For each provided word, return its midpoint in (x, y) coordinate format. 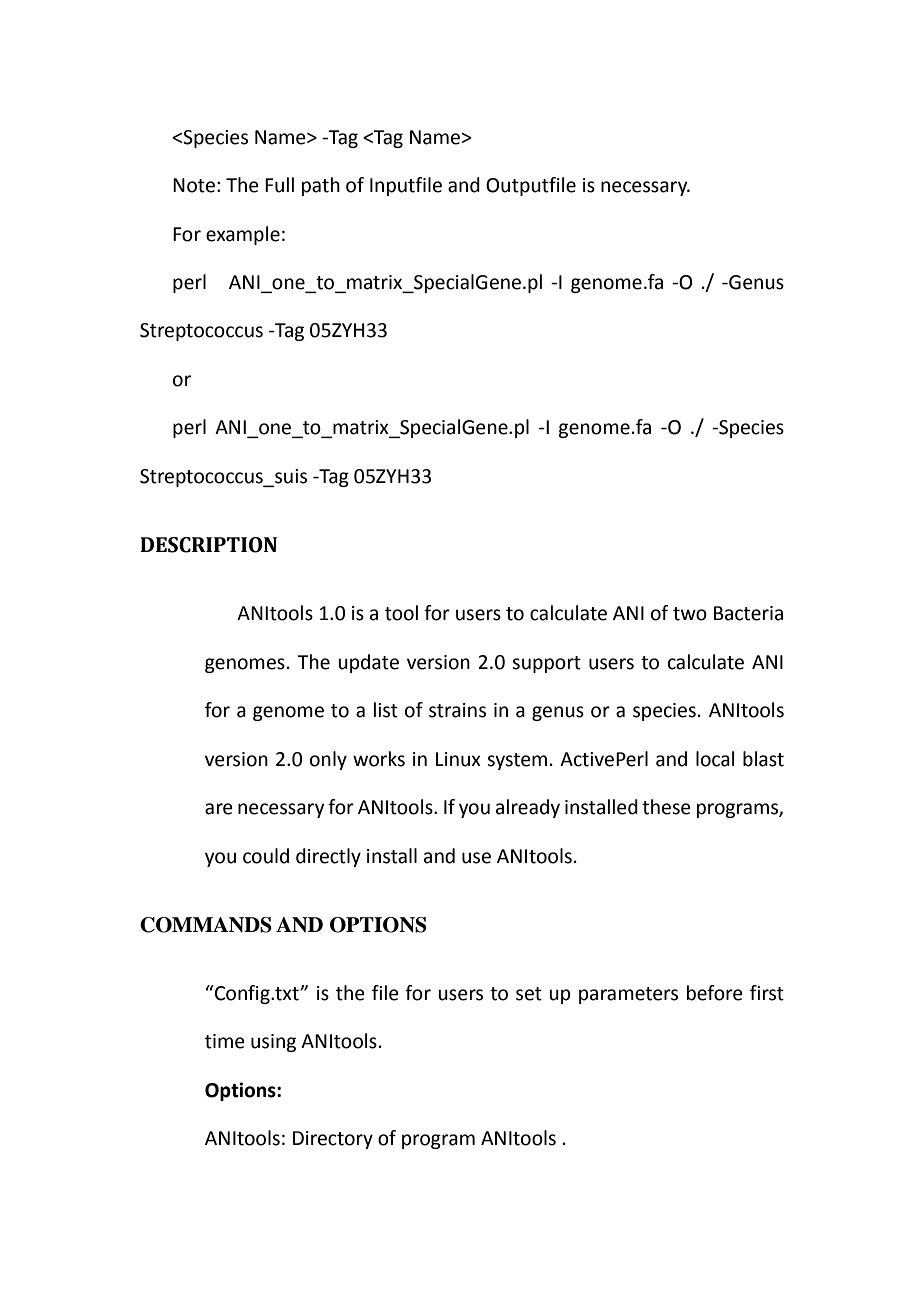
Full (279, 185)
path (321, 186)
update (368, 663)
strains (457, 710)
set (529, 994)
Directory (333, 1140)
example (243, 235)
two (690, 614)
